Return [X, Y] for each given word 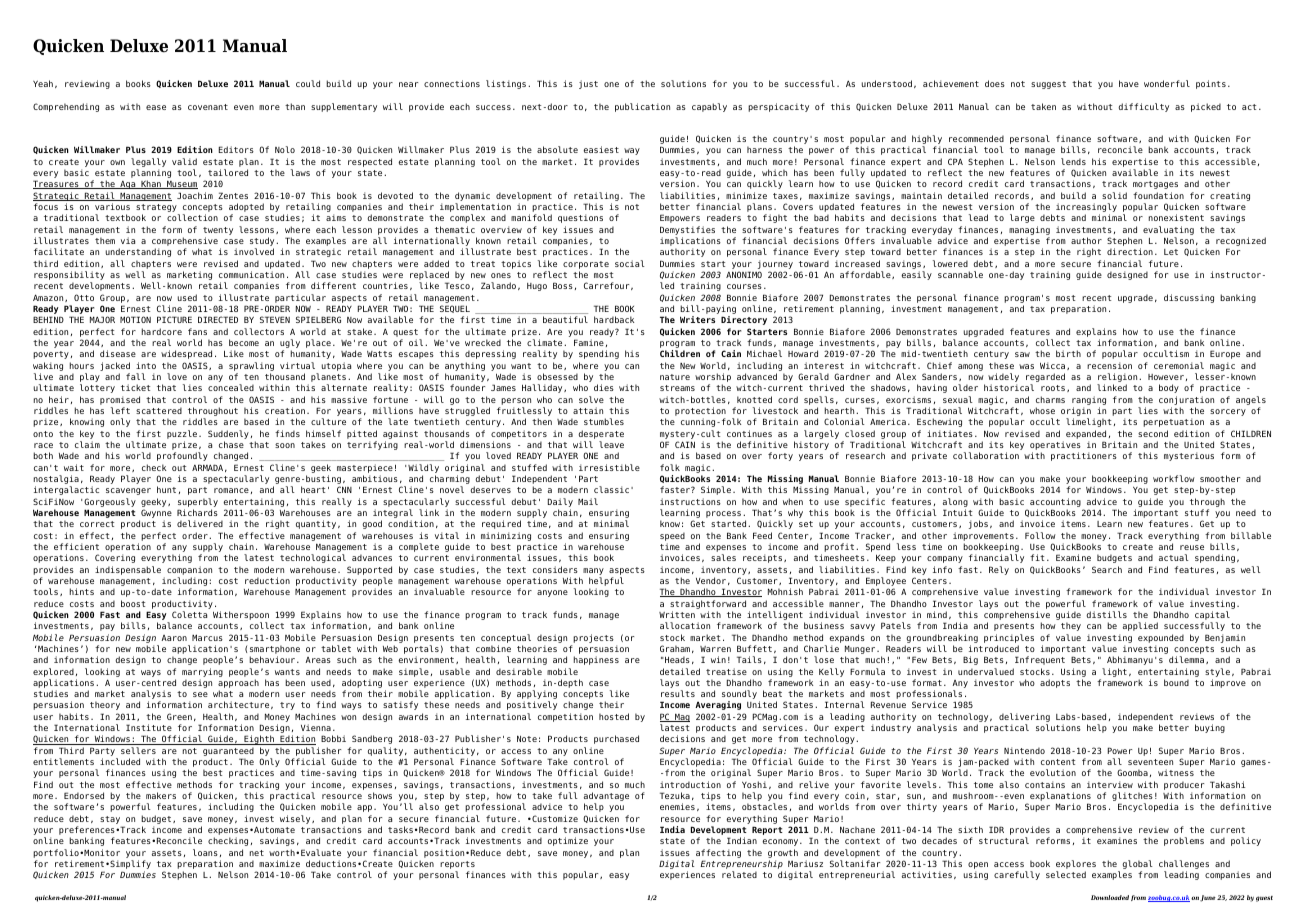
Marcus [207, 637]
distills [1106, 614]
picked [1206, 107]
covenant [208, 107]
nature [675, 377]
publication [642, 107]
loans [205, 852]
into [146, 365]
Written [677, 614]
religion [1118, 379]
